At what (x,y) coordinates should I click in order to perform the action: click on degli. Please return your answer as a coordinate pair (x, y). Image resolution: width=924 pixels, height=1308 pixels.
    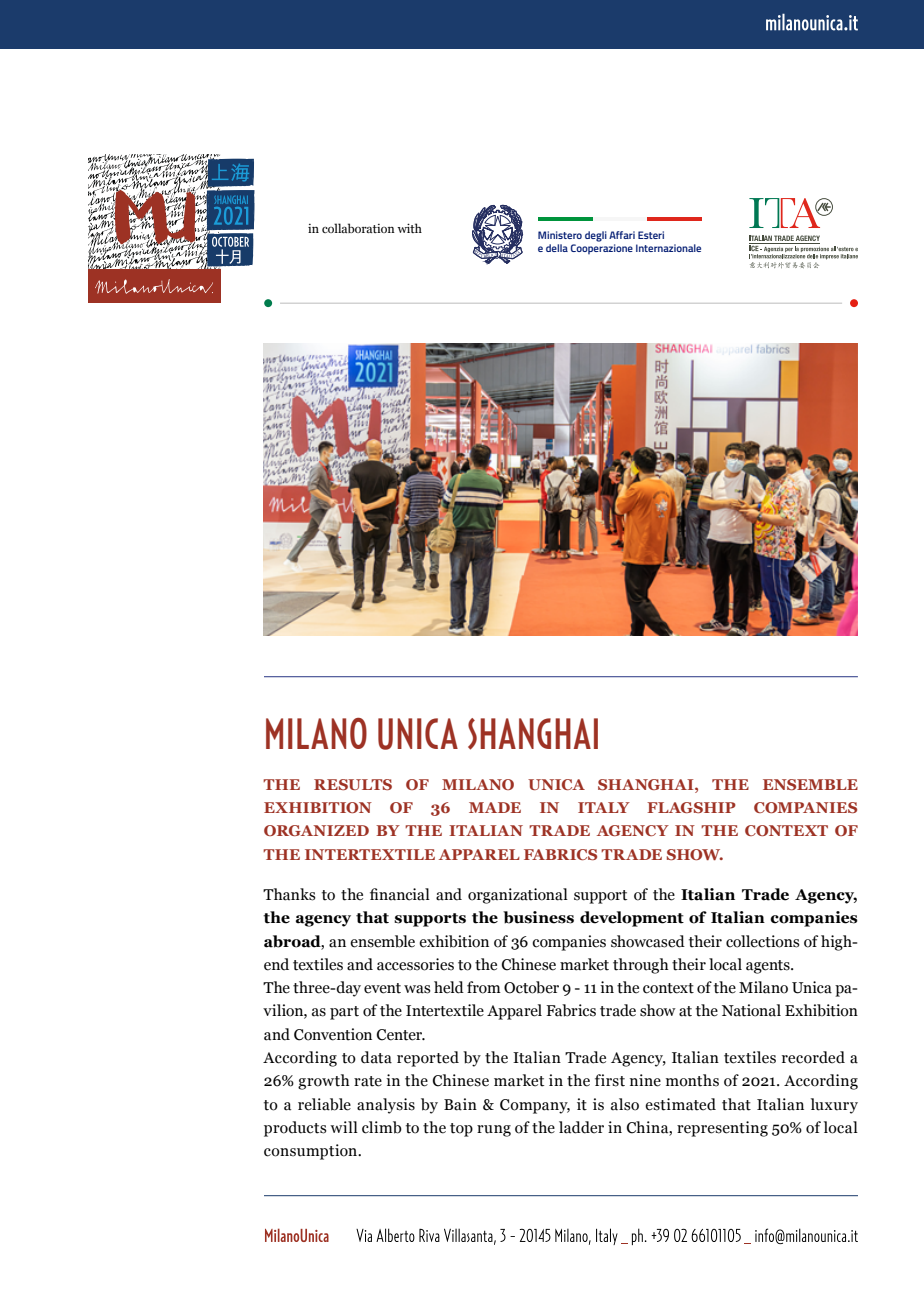
    Looking at the image, I should click on (596, 236).
